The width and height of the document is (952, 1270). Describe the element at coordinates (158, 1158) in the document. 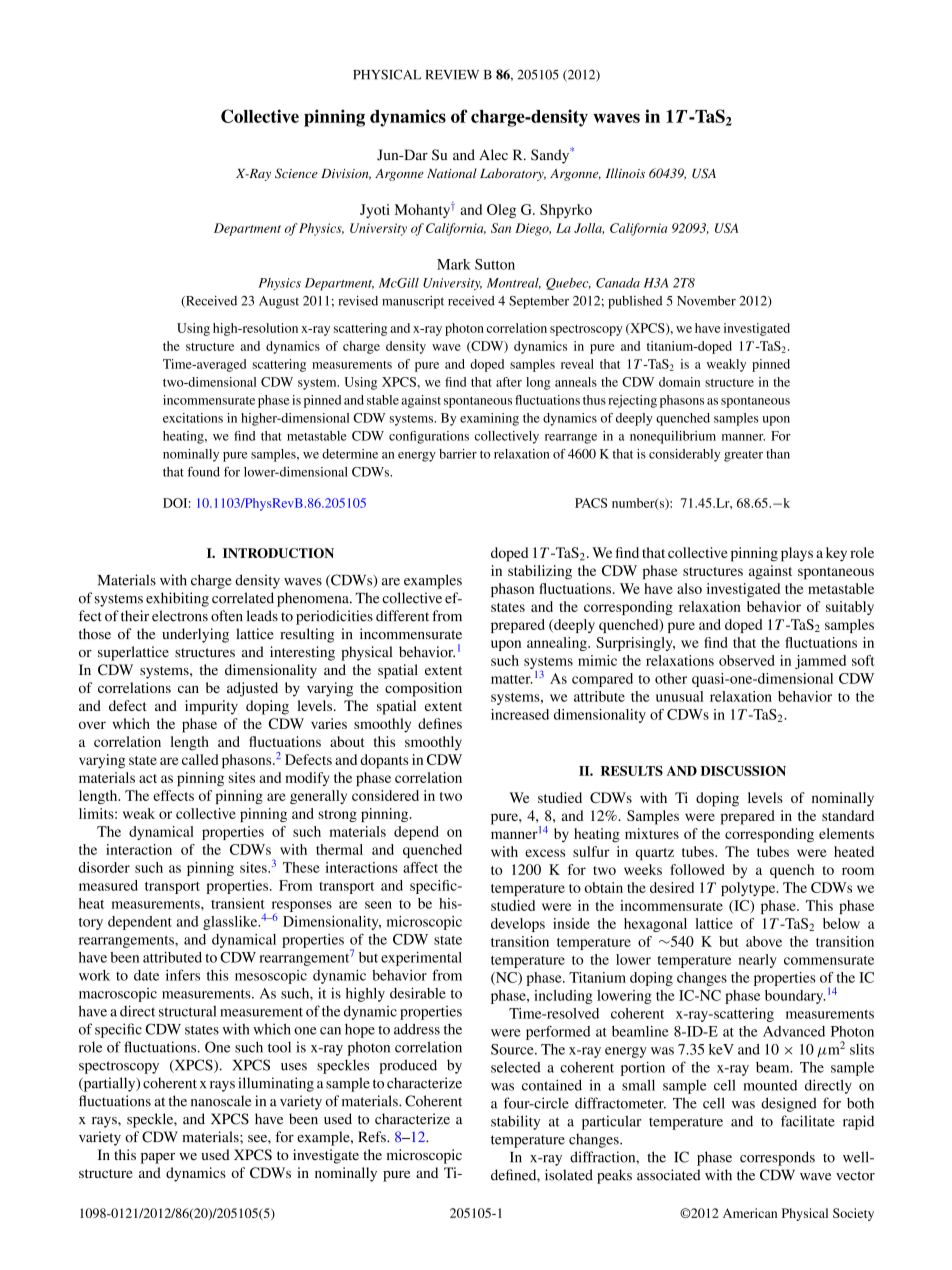

I see `paper` at that location.
